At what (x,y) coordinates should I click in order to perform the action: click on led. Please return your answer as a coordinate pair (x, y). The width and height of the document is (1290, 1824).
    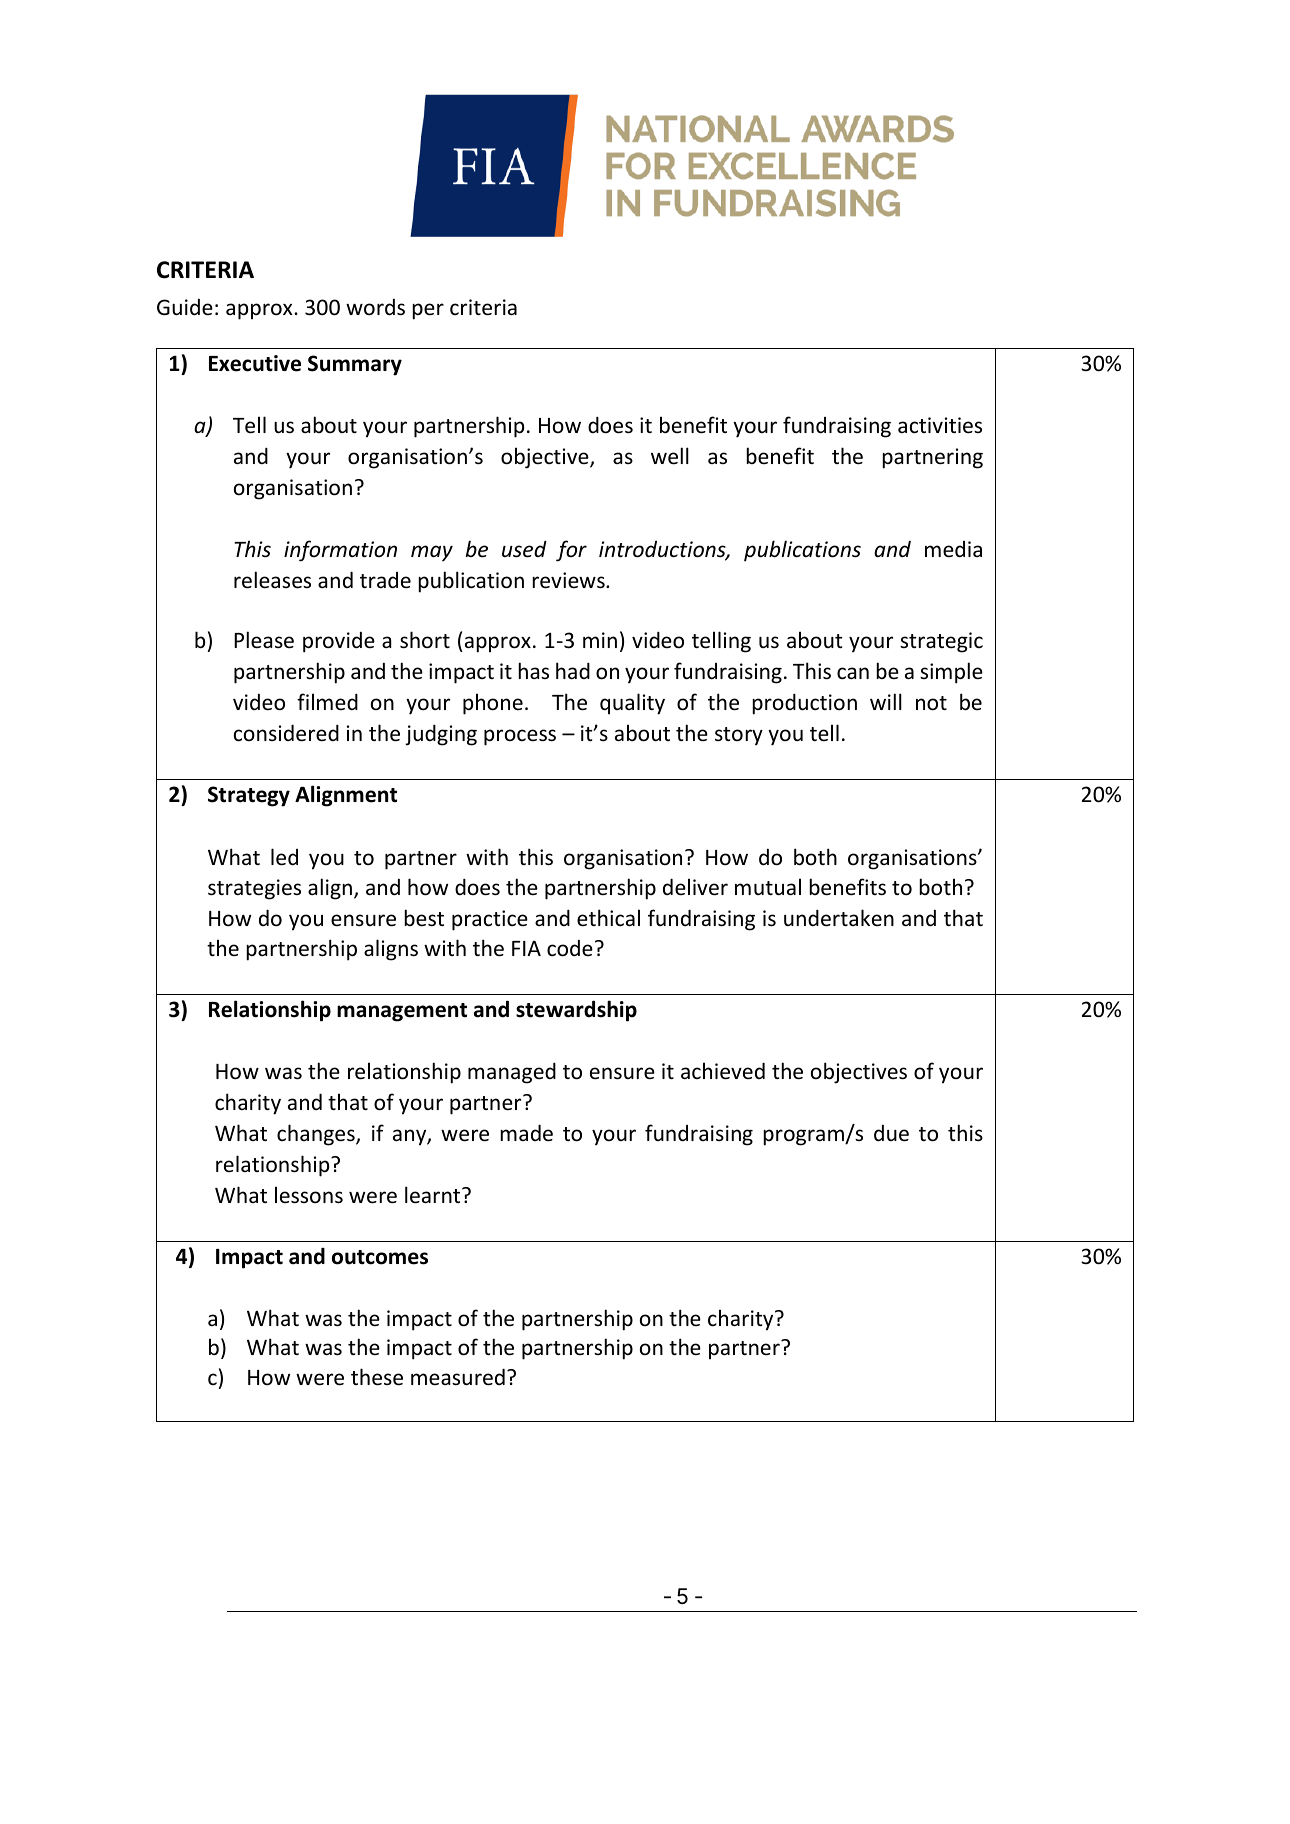
    Looking at the image, I should click on (284, 857).
